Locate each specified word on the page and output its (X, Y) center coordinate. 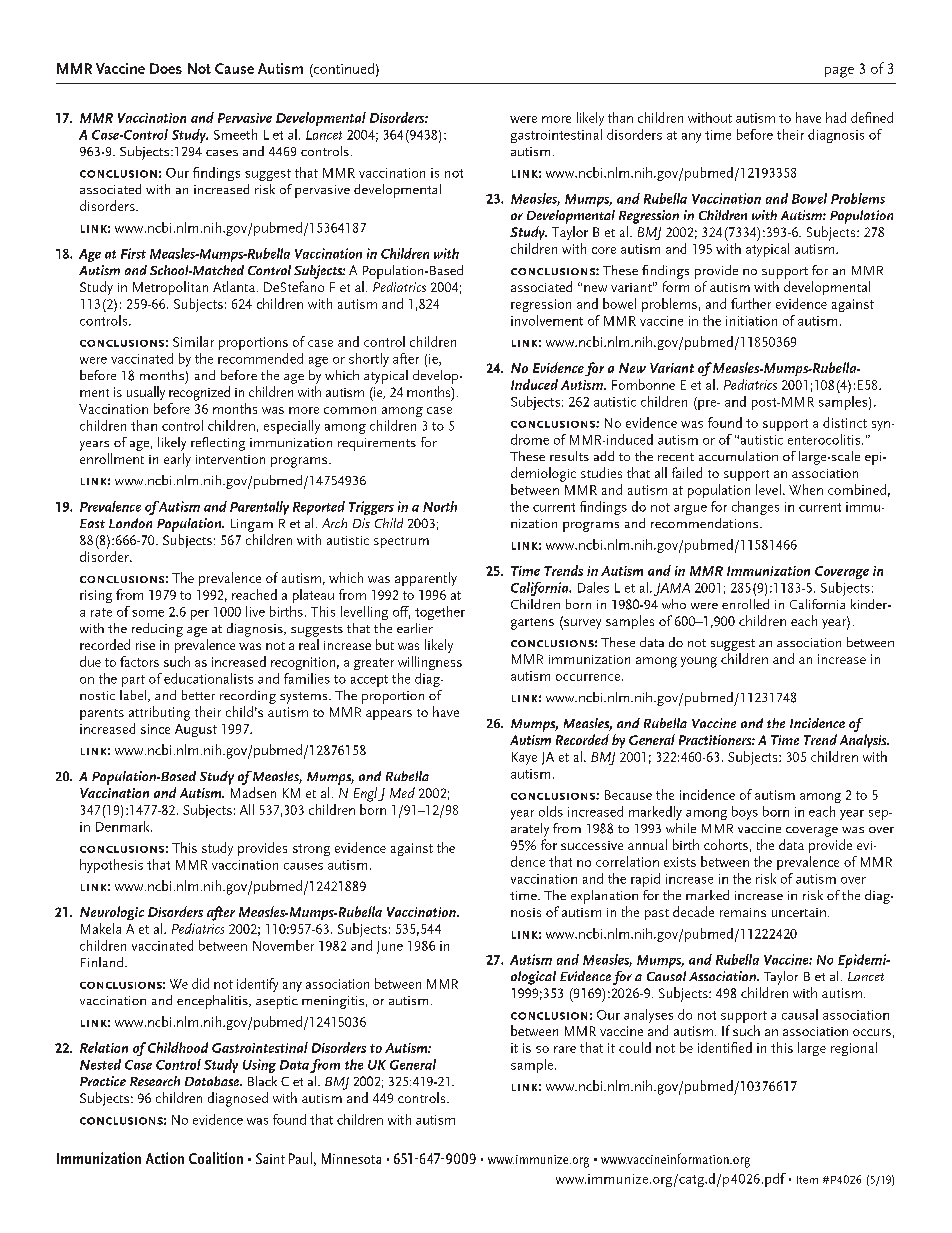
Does (166, 68)
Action (165, 1158)
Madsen (253, 792)
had (836, 117)
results (569, 456)
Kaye (524, 758)
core (604, 250)
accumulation (738, 456)
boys (745, 813)
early (177, 460)
